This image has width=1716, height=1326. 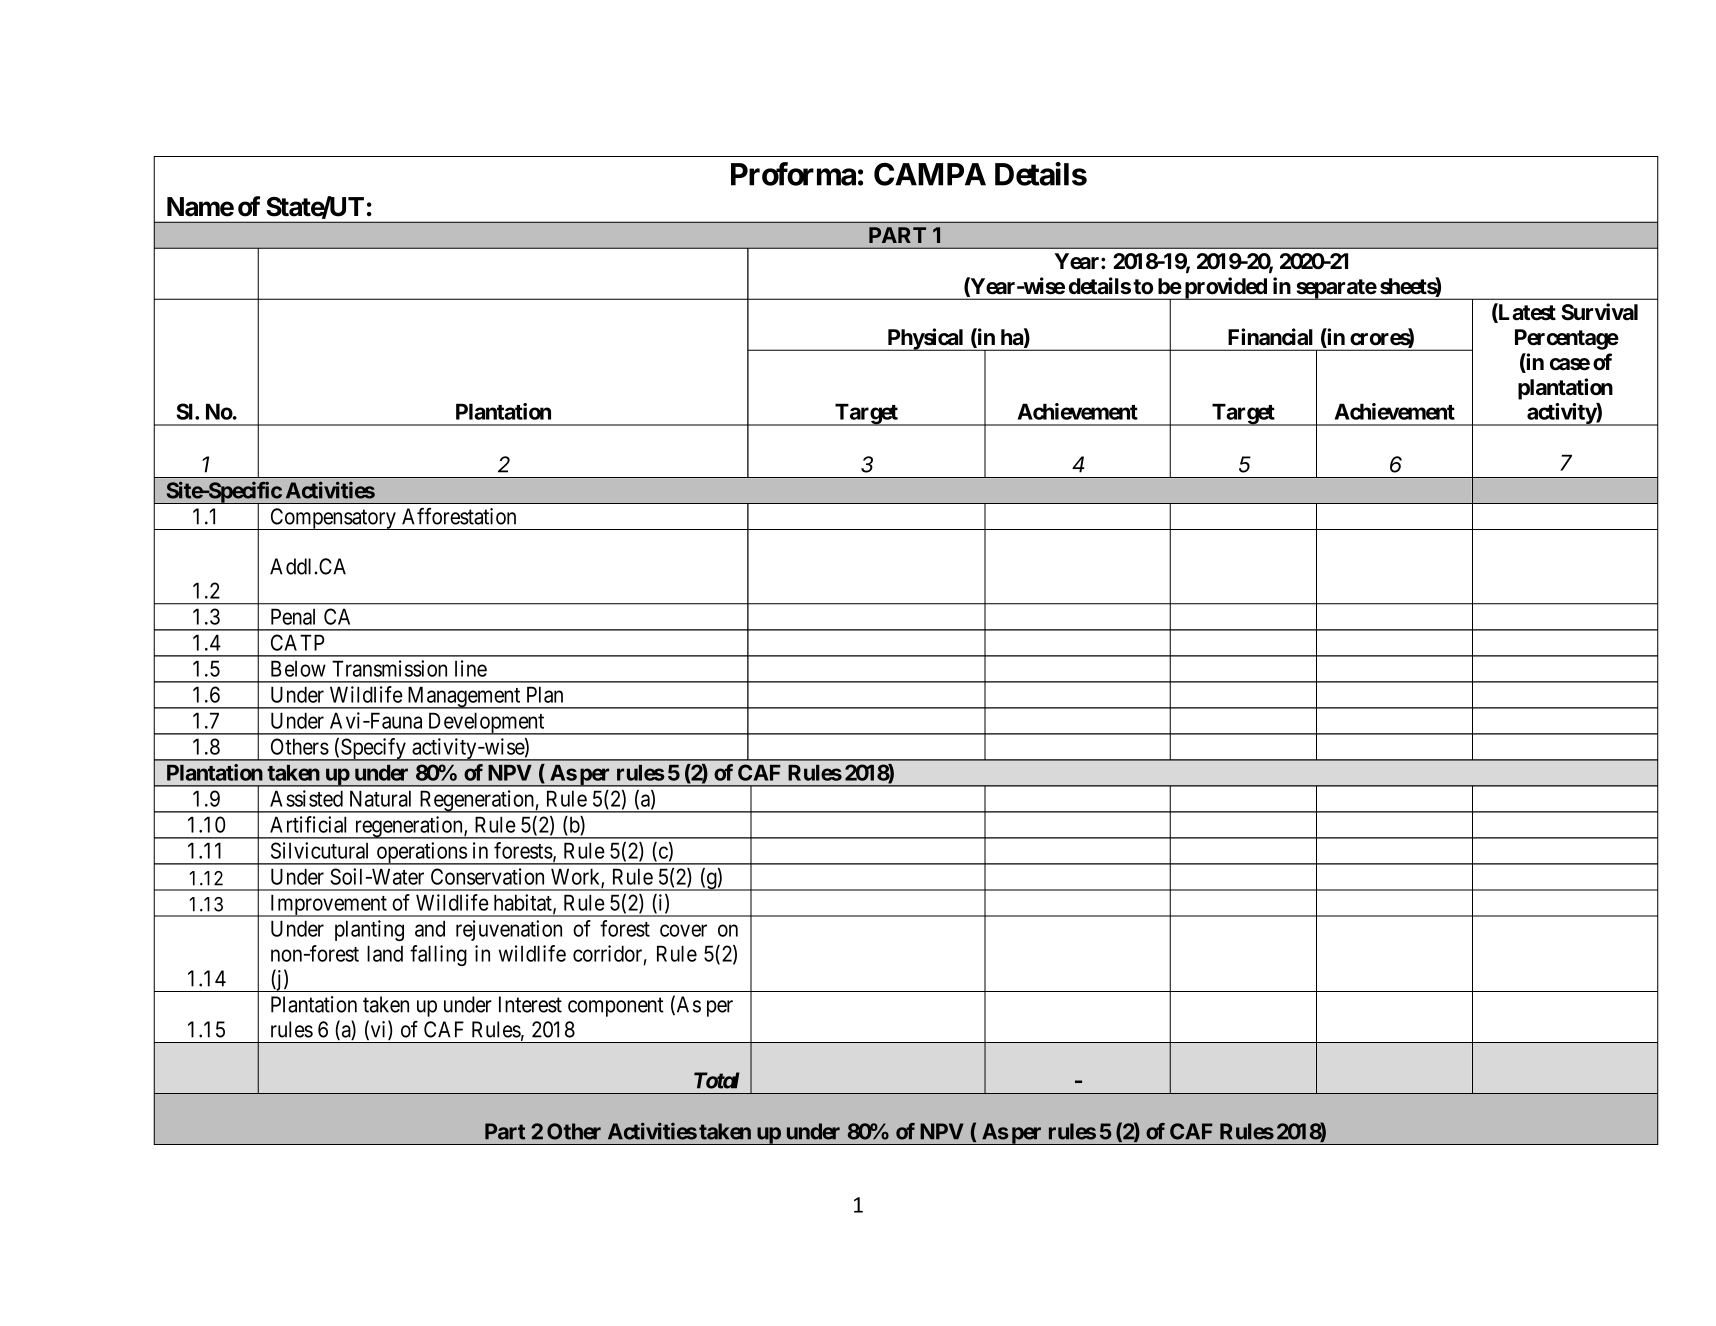 I want to click on Total, so click(x=717, y=1080).
